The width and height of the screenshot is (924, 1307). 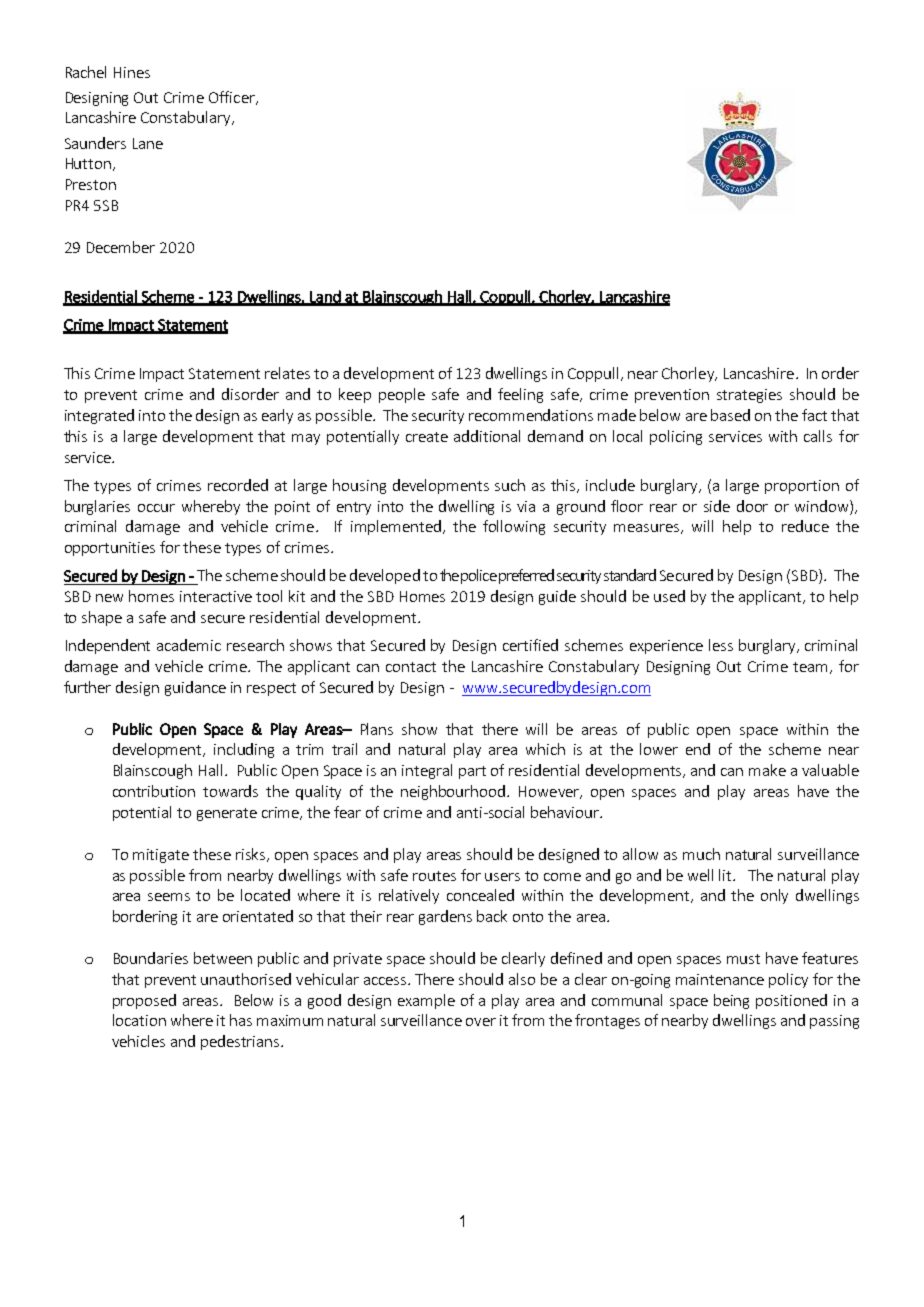 I want to click on Officer, so click(x=233, y=98).
